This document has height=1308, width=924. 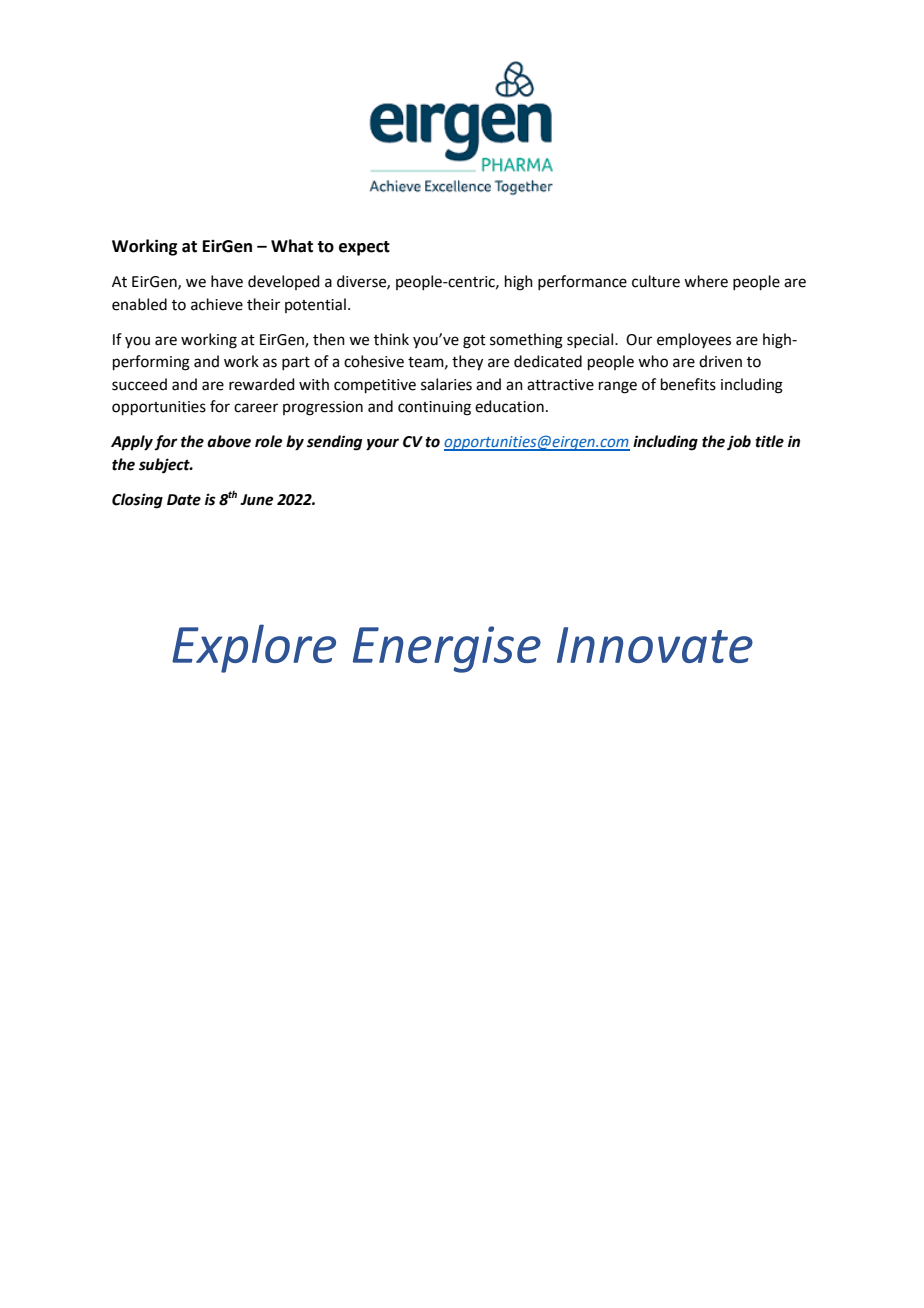 I want to click on expect, so click(x=364, y=248).
